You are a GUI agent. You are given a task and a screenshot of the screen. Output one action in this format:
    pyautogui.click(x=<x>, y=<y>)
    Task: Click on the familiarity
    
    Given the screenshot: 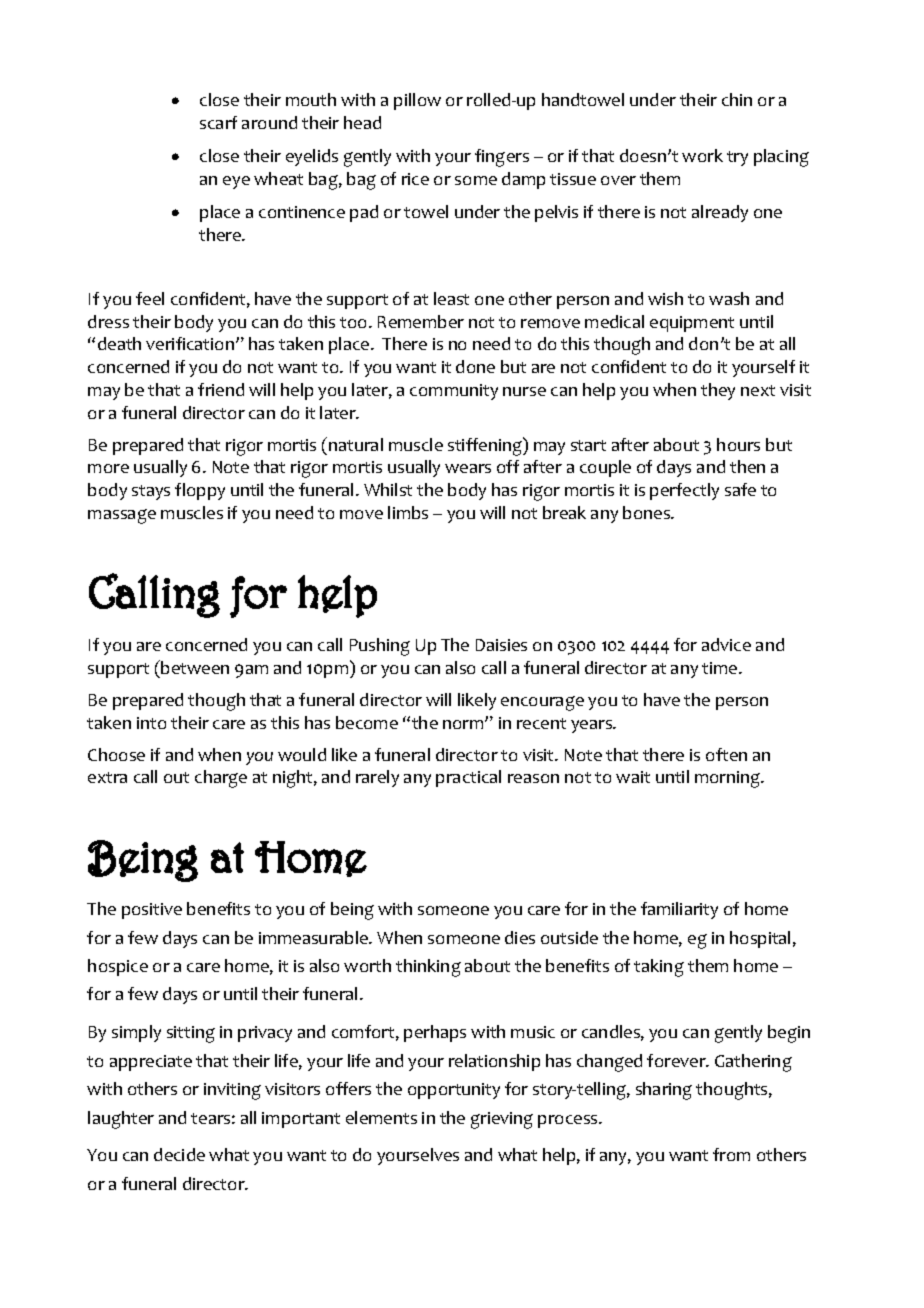 What is the action you would take?
    pyautogui.click(x=679, y=910)
